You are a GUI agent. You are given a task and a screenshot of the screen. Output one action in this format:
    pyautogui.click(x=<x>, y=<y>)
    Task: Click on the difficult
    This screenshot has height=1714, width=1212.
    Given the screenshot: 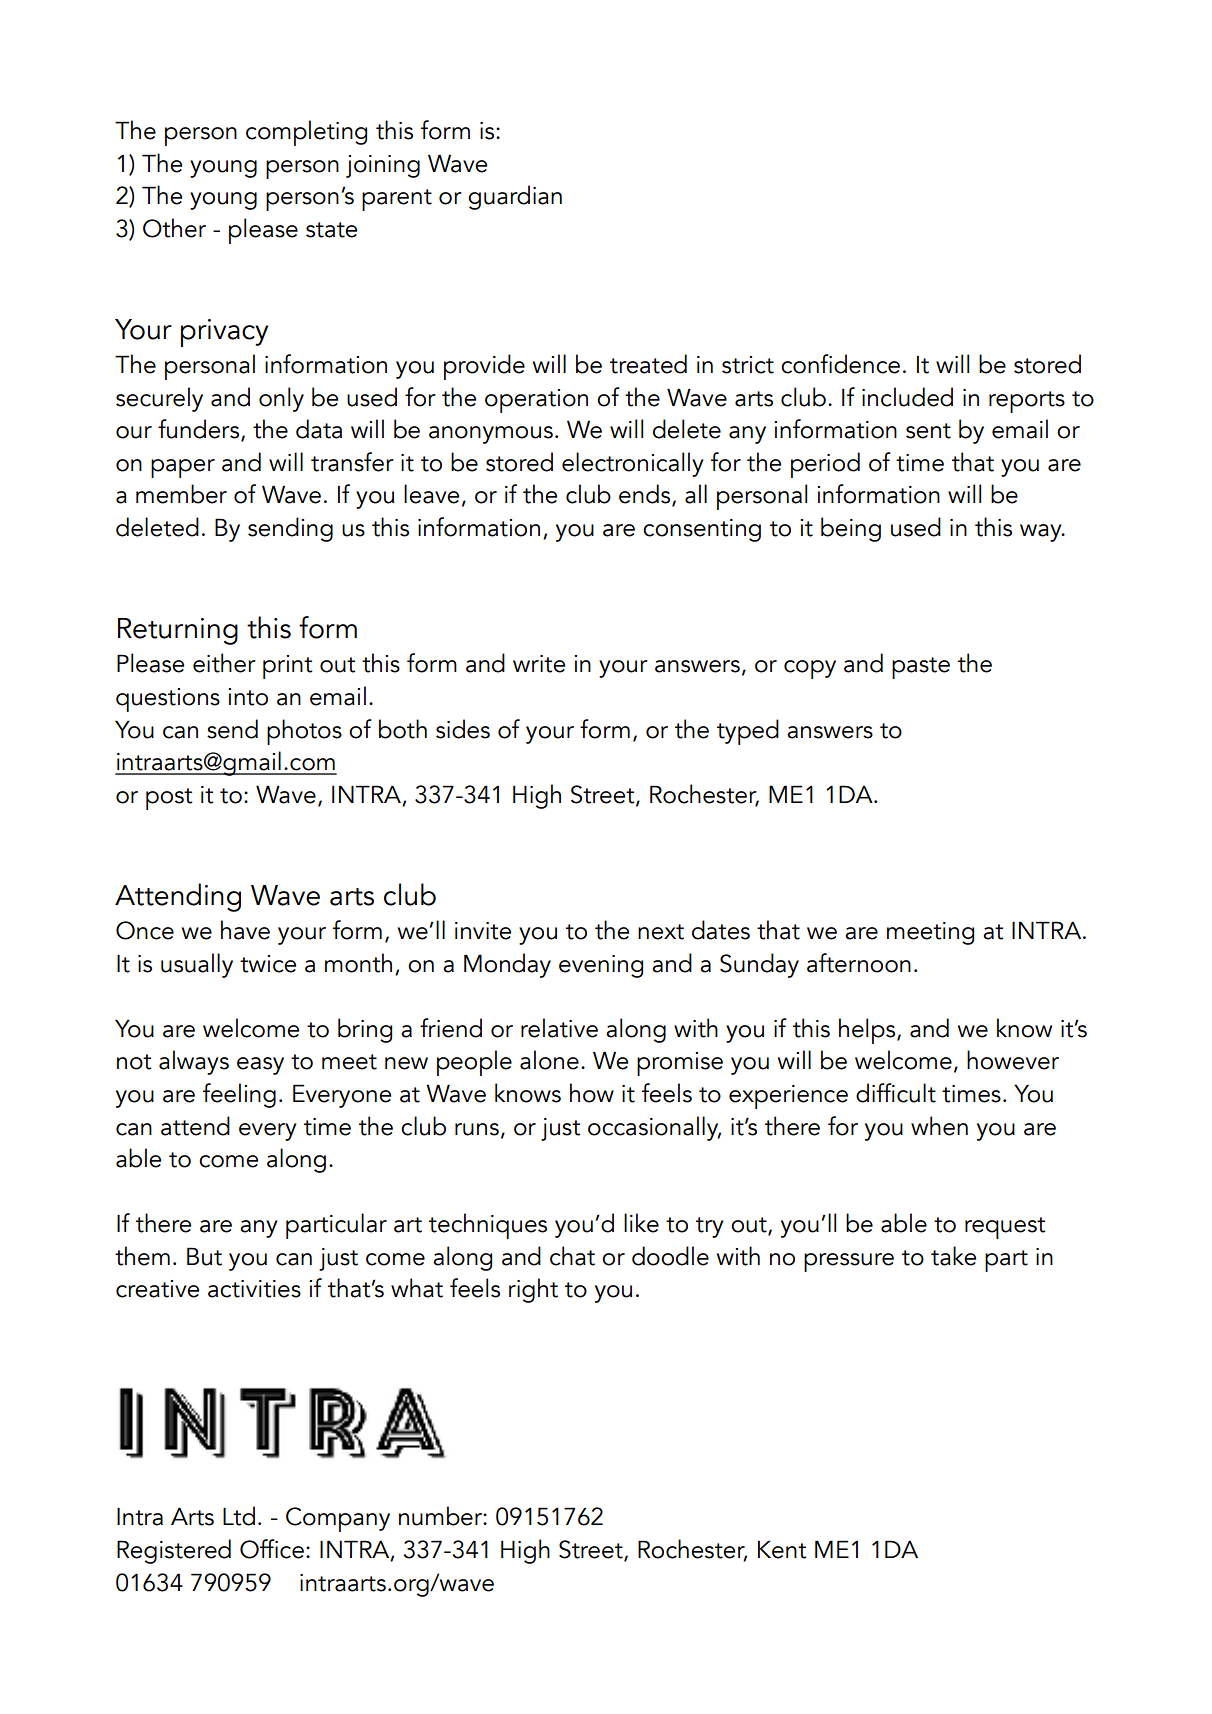 What is the action you would take?
    pyautogui.click(x=896, y=1093)
